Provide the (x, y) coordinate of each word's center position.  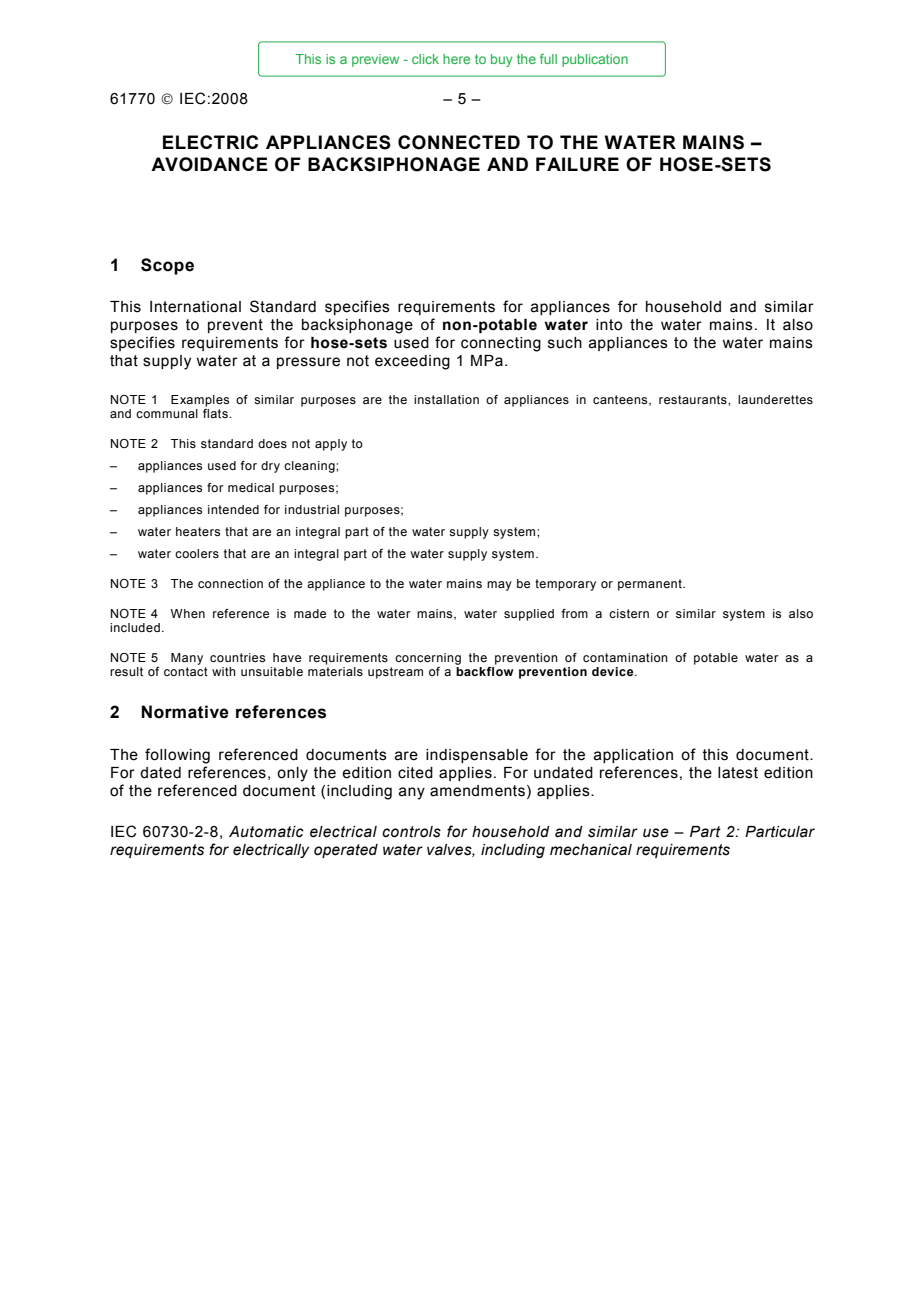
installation (446, 399)
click (425, 59)
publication (595, 60)
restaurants (694, 399)
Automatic (266, 832)
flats (216, 413)
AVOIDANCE (209, 164)
